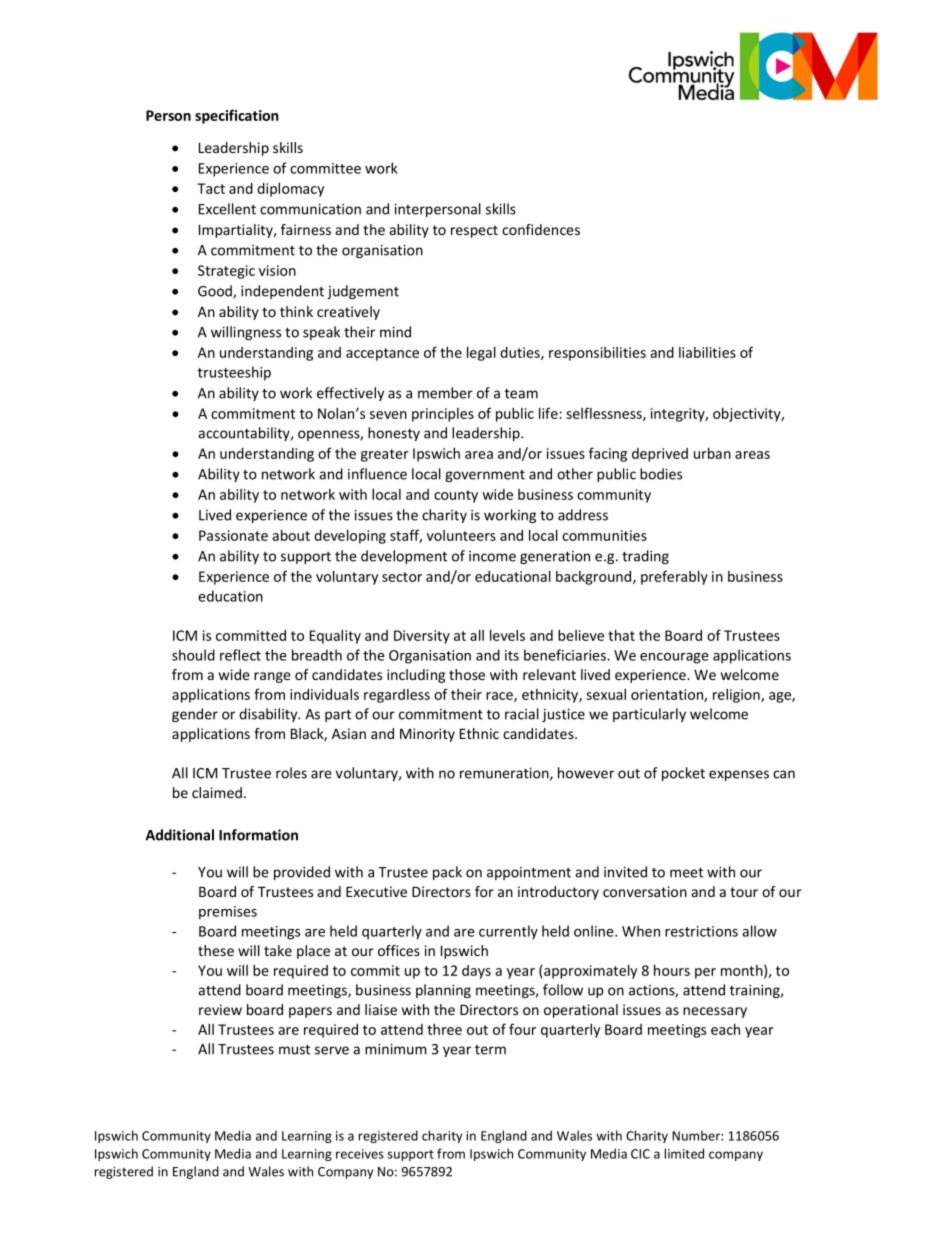  I want to click on must, so click(294, 1050).
